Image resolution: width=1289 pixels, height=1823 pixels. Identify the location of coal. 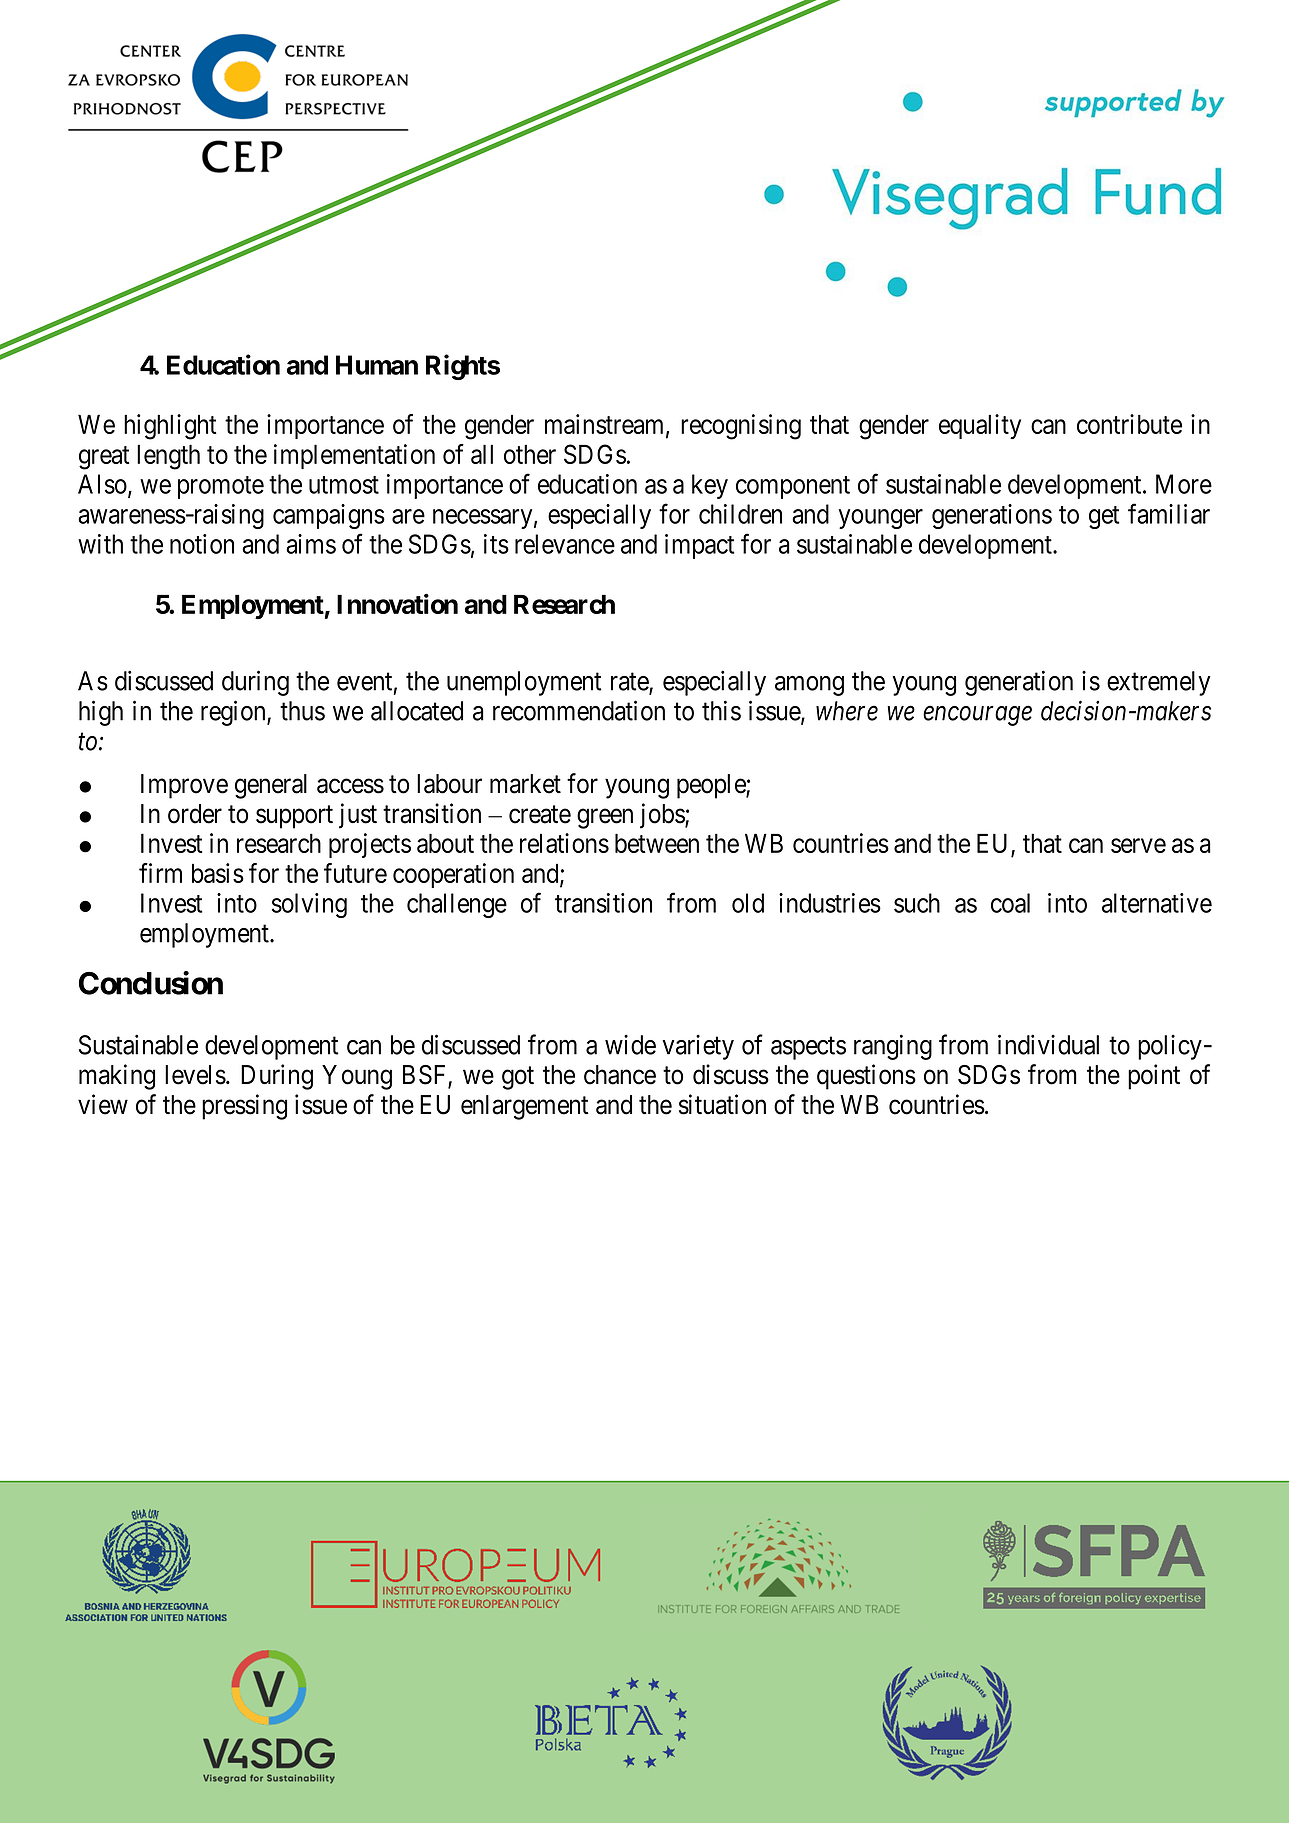
(1010, 903).
